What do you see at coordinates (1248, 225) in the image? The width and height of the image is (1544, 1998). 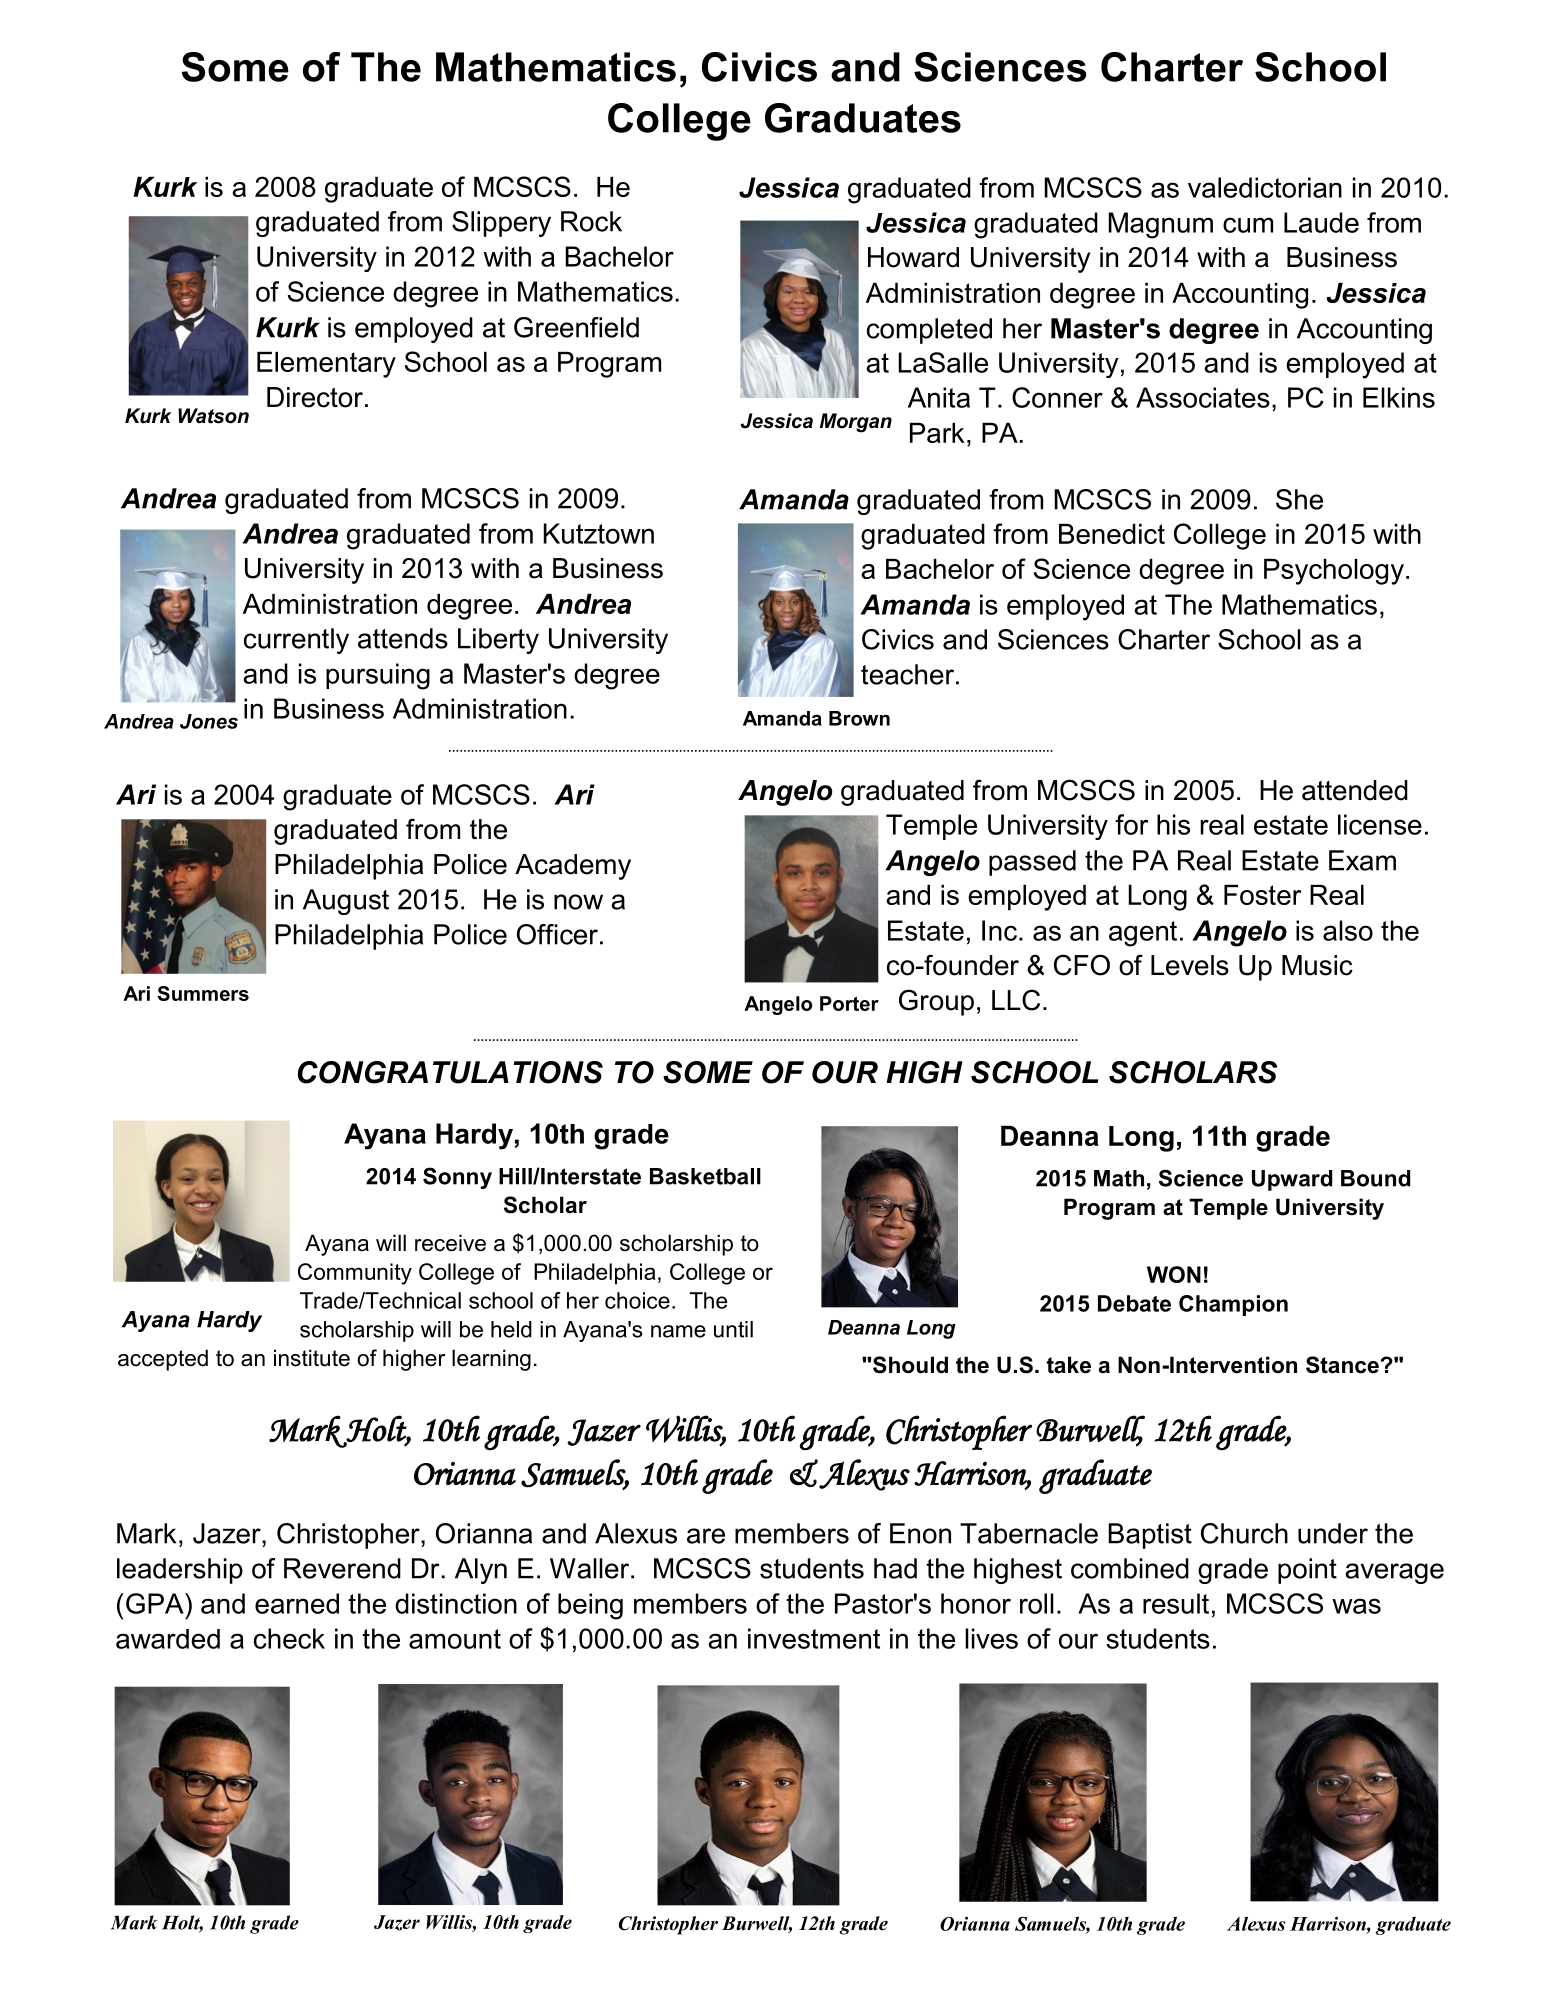 I see `cum` at bounding box center [1248, 225].
